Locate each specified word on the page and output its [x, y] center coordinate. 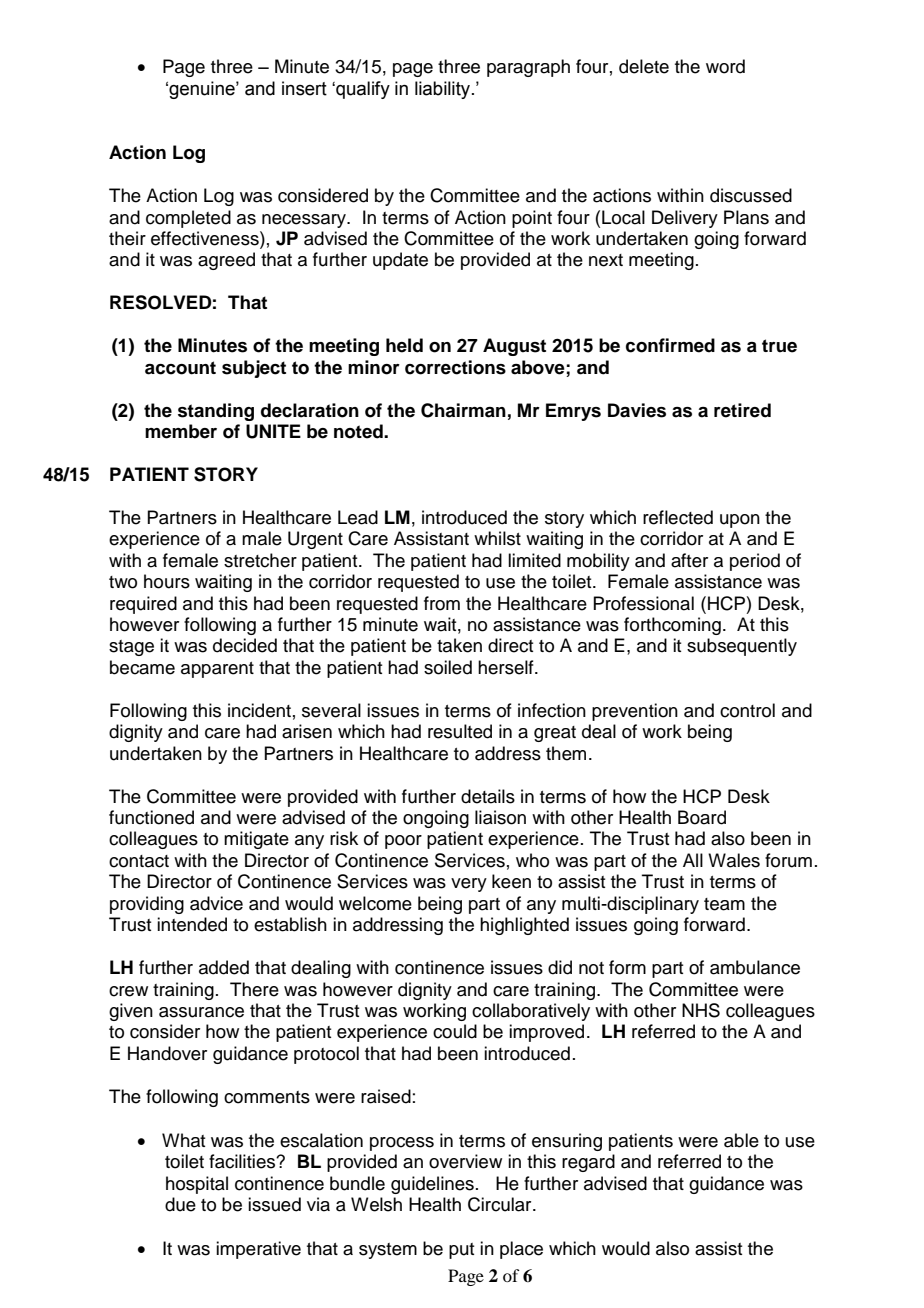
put [461, 1251]
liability [444, 90]
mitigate [256, 840]
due [180, 1204]
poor [403, 842]
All [693, 860]
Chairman [463, 410]
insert [304, 88]
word [725, 66]
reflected [678, 517]
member [181, 431]
